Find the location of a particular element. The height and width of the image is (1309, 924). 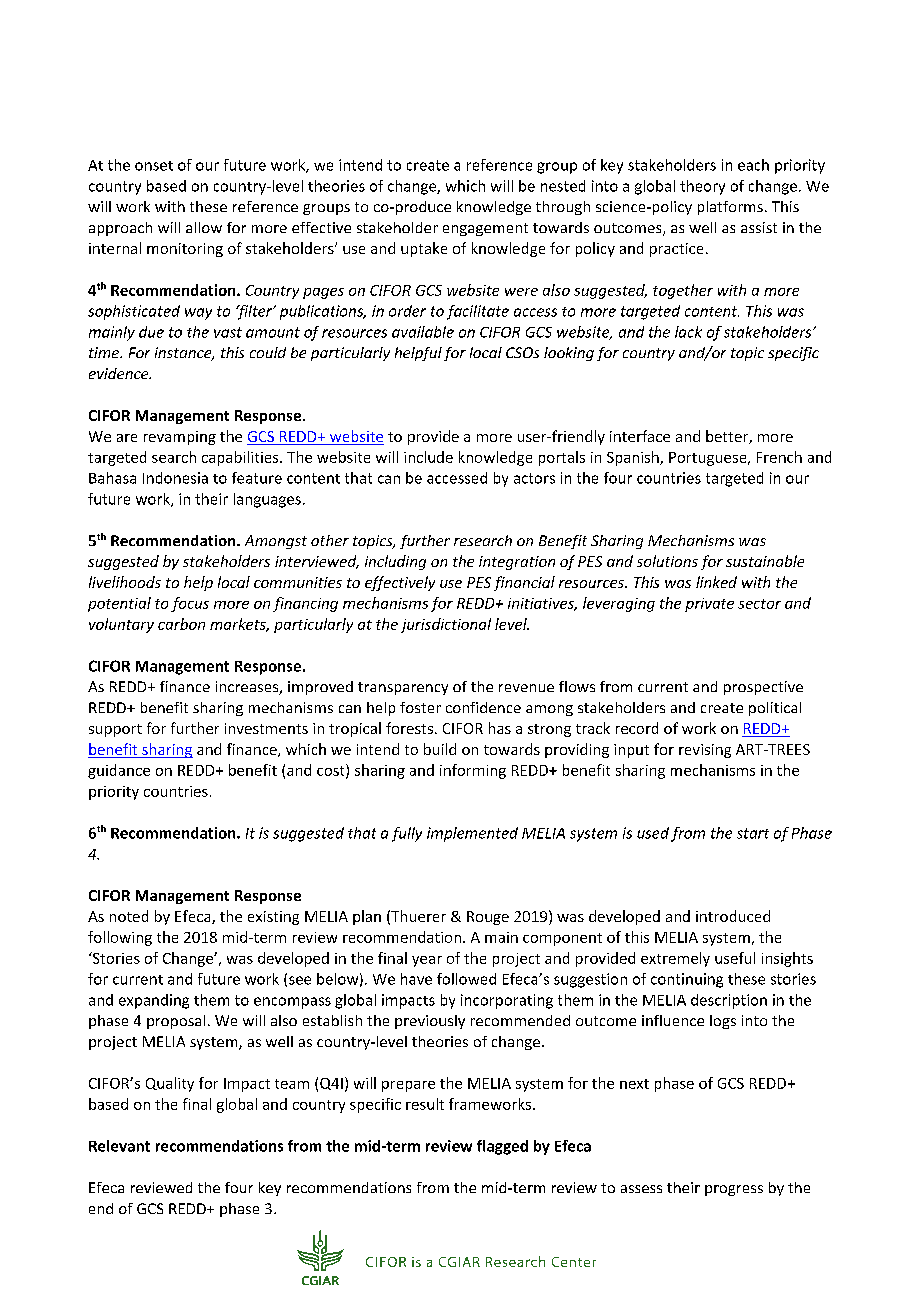

solutions is located at coordinates (667, 561).
